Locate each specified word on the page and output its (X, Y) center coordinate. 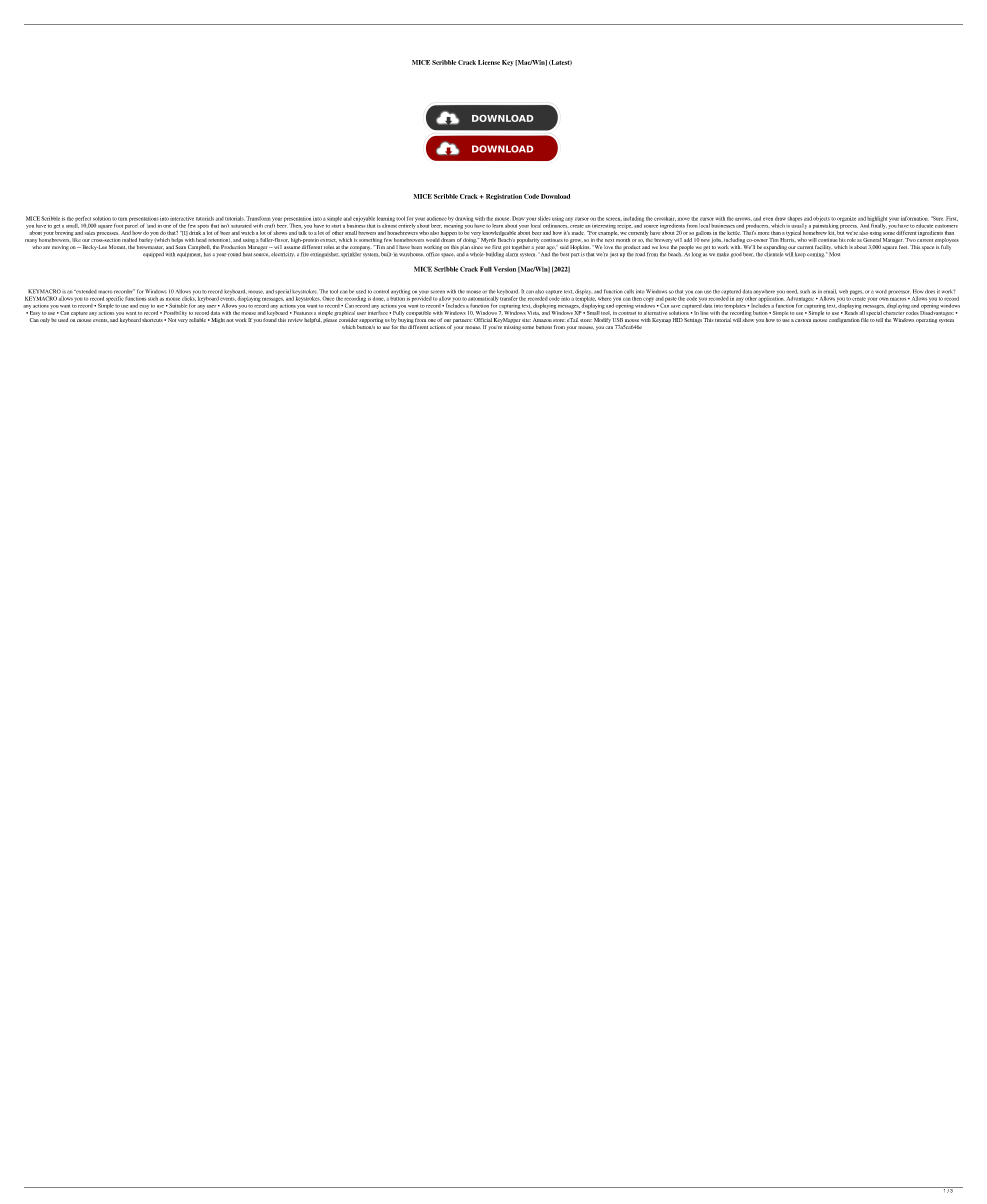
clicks (189, 297)
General (872, 238)
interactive (182, 218)
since (477, 247)
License (489, 62)
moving (60, 247)
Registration (502, 197)
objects (821, 219)
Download (555, 196)
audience (437, 218)
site (526, 320)
